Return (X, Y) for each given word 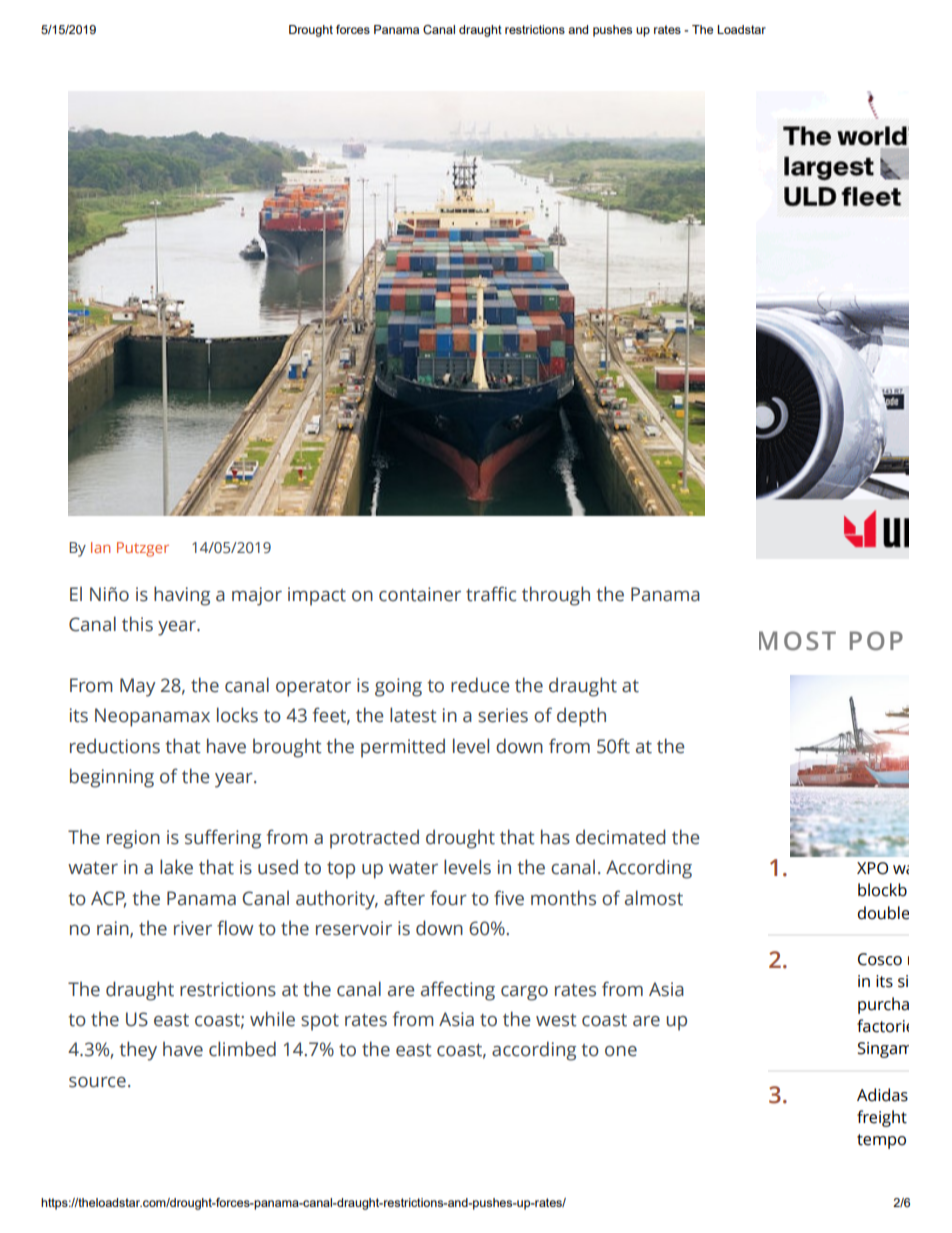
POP (876, 641)
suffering (223, 839)
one (621, 1051)
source (97, 1082)
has (555, 837)
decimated (621, 837)
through (556, 596)
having (182, 596)
